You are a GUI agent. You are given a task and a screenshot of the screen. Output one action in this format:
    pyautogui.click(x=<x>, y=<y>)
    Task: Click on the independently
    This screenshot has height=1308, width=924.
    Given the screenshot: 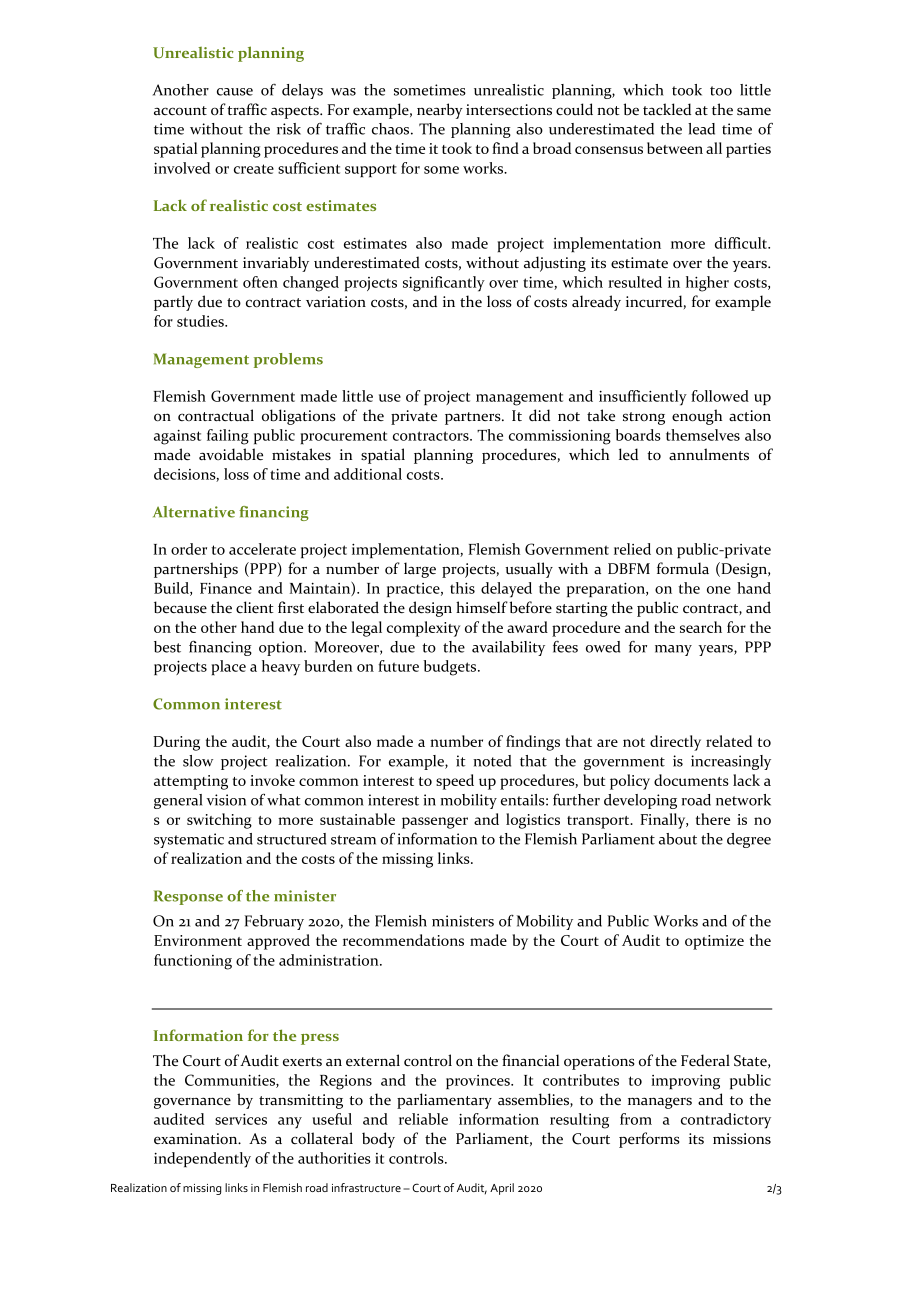 What is the action you would take?
    pyautogui.click(x=202, y=1160)
